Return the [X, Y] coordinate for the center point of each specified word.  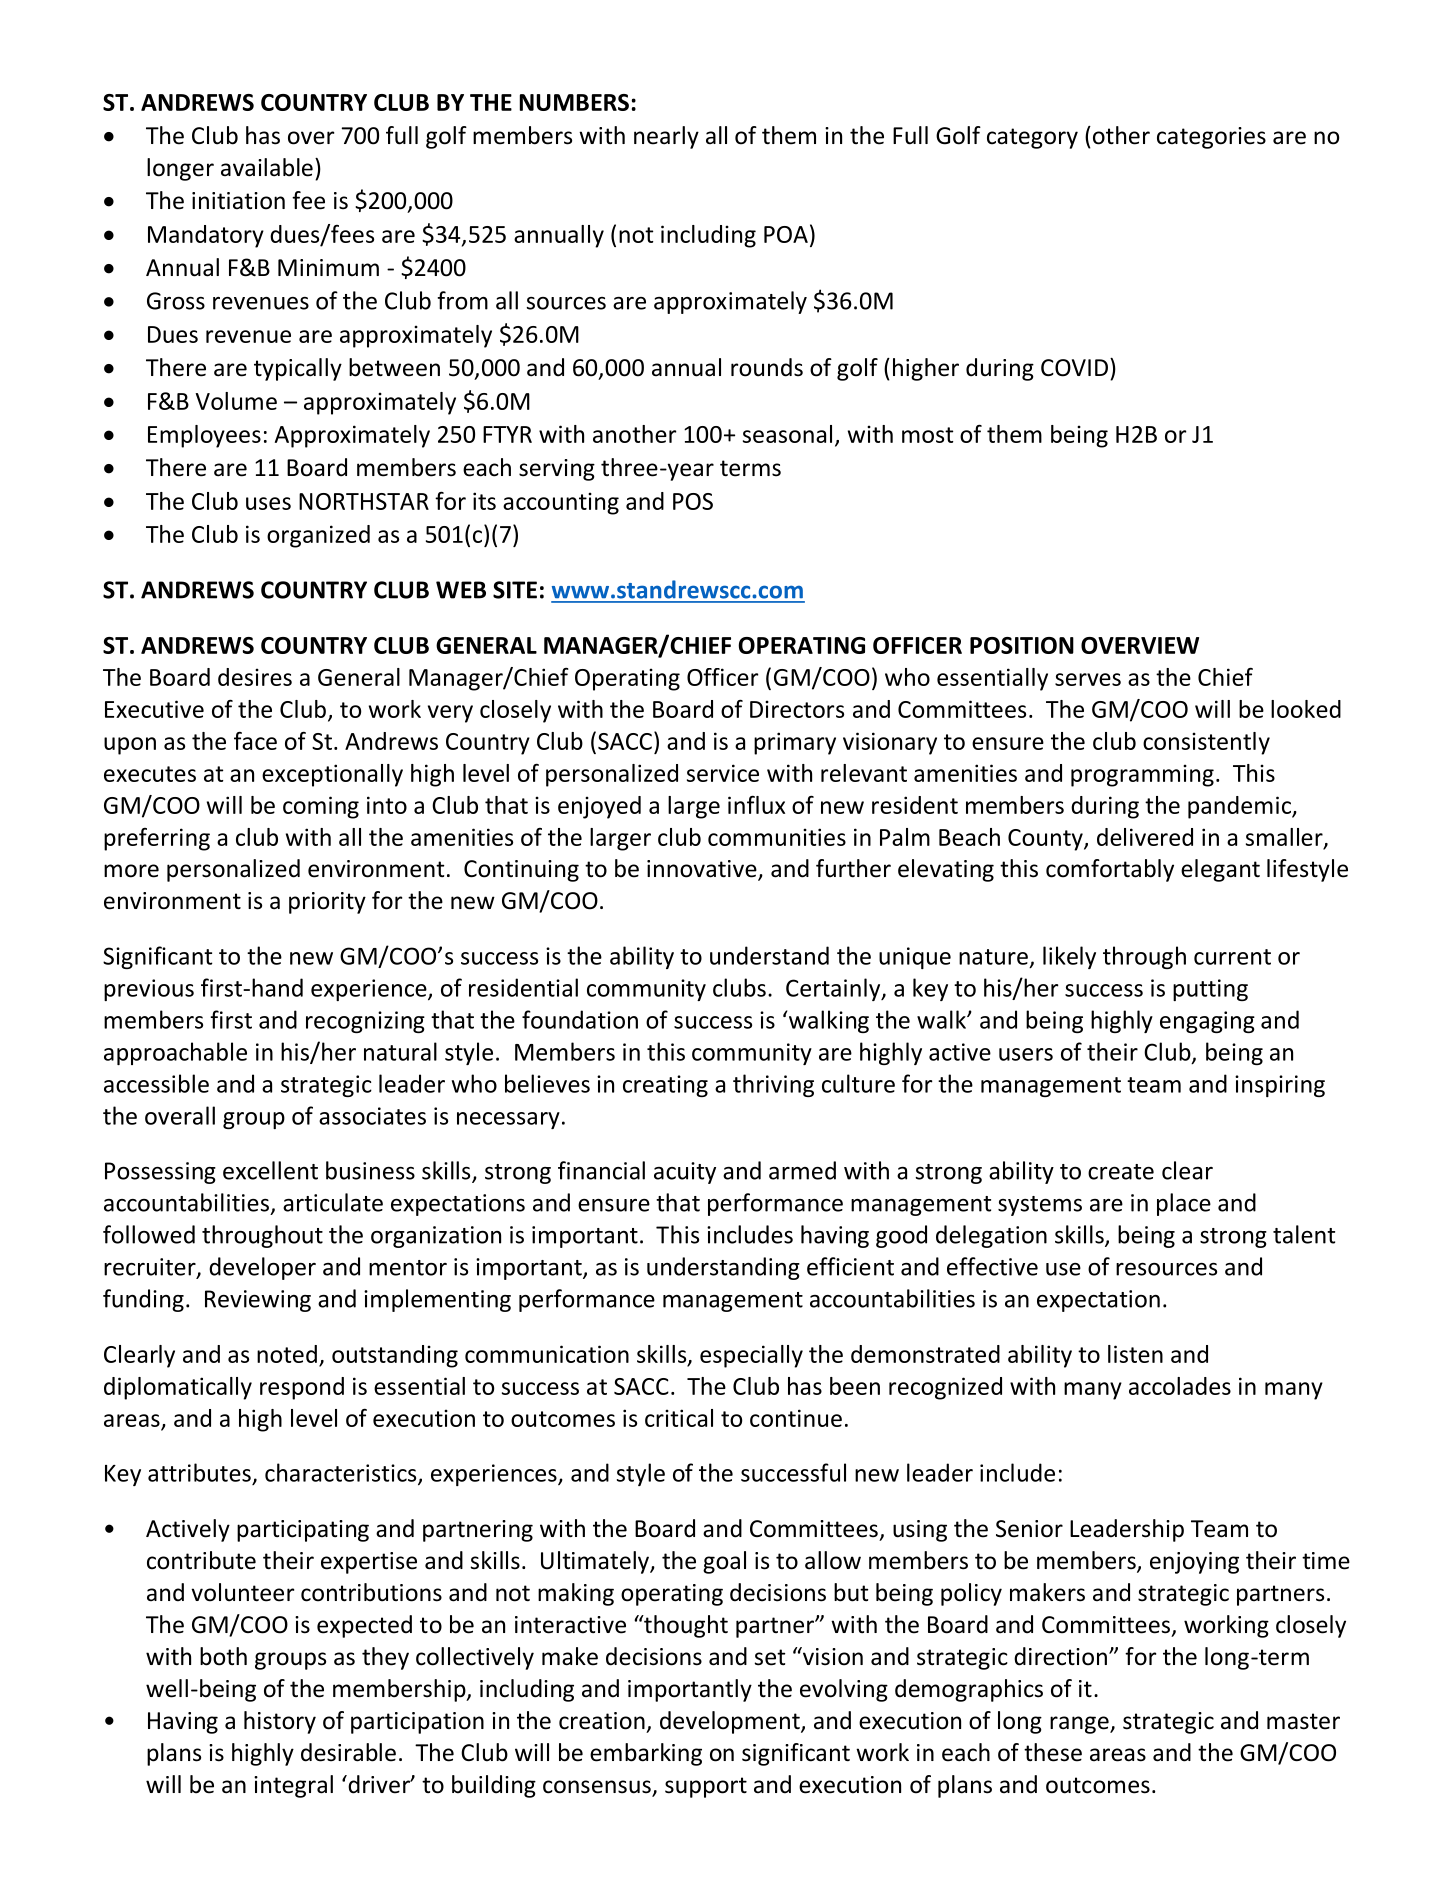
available [267, 167]
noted [287, 1354]
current [1232, 957]
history [280, 1722]
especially [751, 1356]
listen [1135, 1354]
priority [327, 903]
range [1080, 1725]
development [731, 1722]
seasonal [787, 434]
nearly [666, 137]
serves [1088, 679]
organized [318, 536]
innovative [703, 870]
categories [1211, 138]
